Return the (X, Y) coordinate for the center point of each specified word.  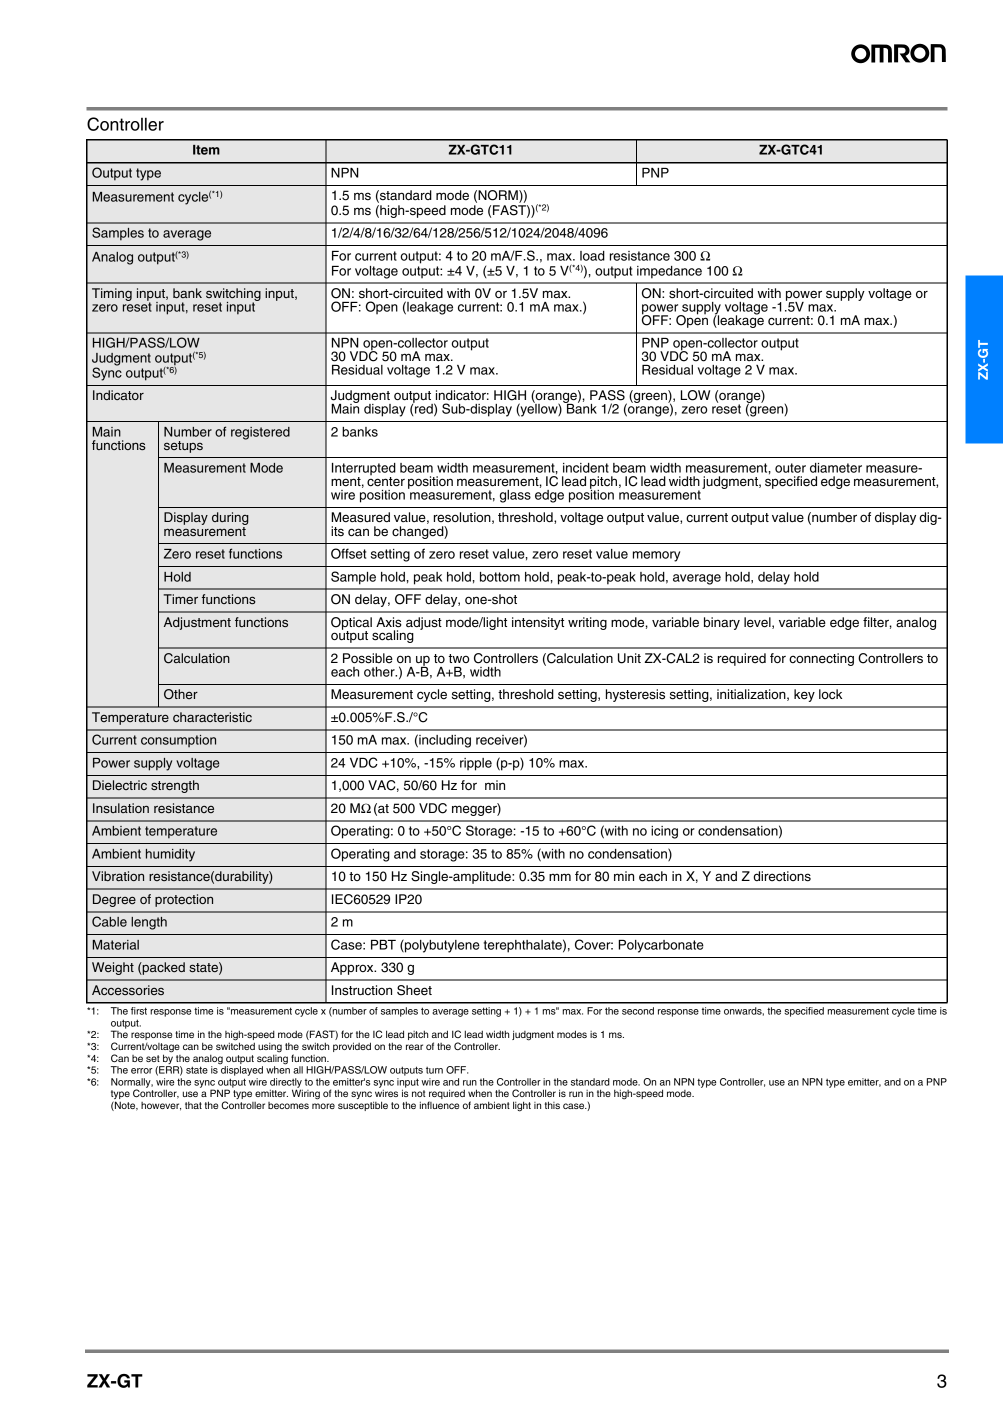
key (804, 695)
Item (206, 150)
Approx (353, 968)
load (592, 256)
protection (184, 900)
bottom (500, 577)
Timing (112, 294)
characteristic (212, 717)
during (230, 520)
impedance (669, 272)
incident (586, 468)
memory (656, 556)
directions (782, 876)
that (193, 1105)
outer (790, 468)
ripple (476, 764)
